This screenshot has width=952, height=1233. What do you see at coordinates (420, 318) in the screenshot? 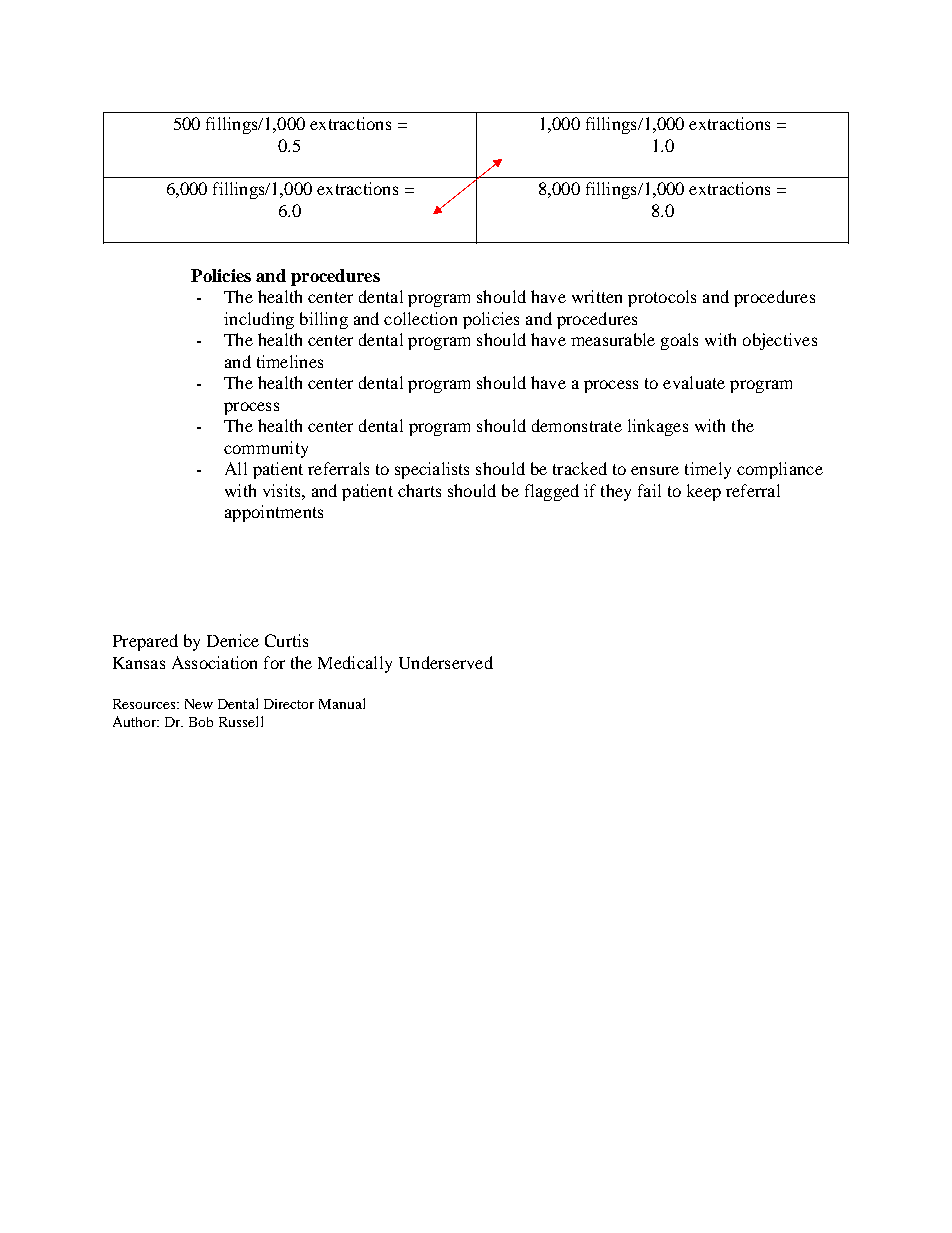
I see `collection` at bounding box center [420, 318].
